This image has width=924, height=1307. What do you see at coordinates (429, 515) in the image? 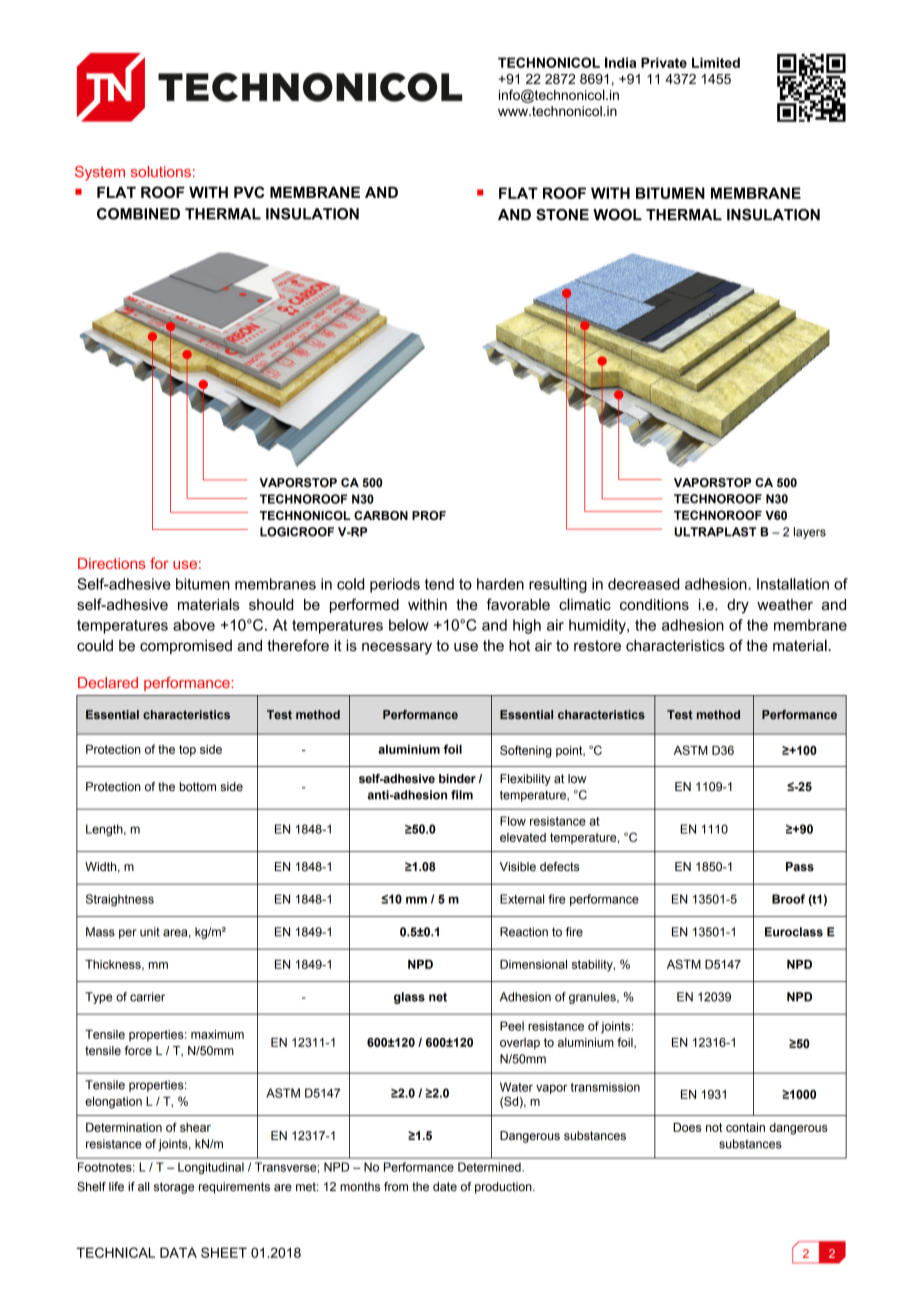
I see `PROF` at bounding box center [429, 515].
